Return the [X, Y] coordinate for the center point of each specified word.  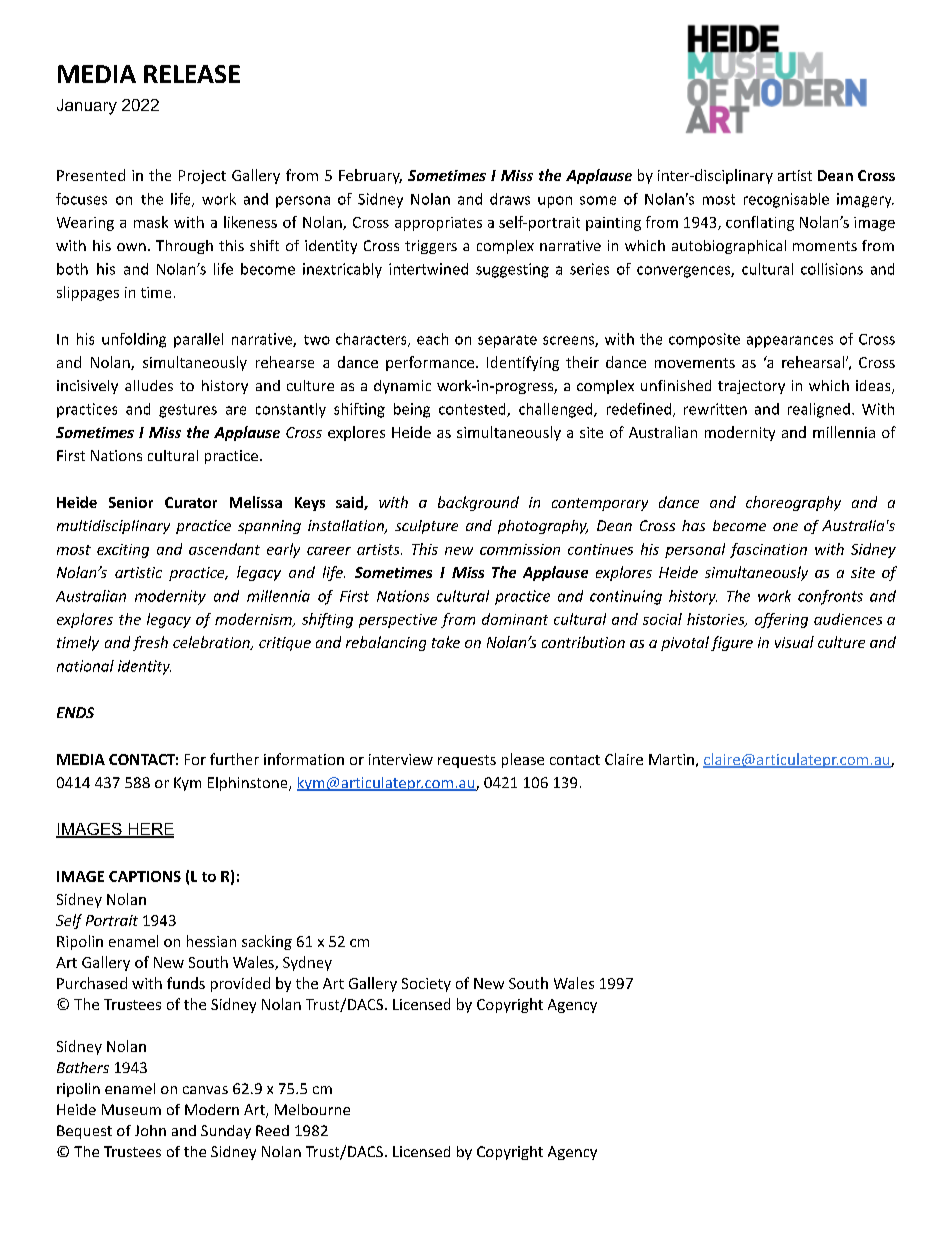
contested [473, 410]
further [234, 759]
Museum [131, 1109]
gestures [188, 411]
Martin [671, 759]
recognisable [786, 200]
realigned [819, 410]
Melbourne [312, 1109]
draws [510, 199]
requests [467, 761]
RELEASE [192, 74]
